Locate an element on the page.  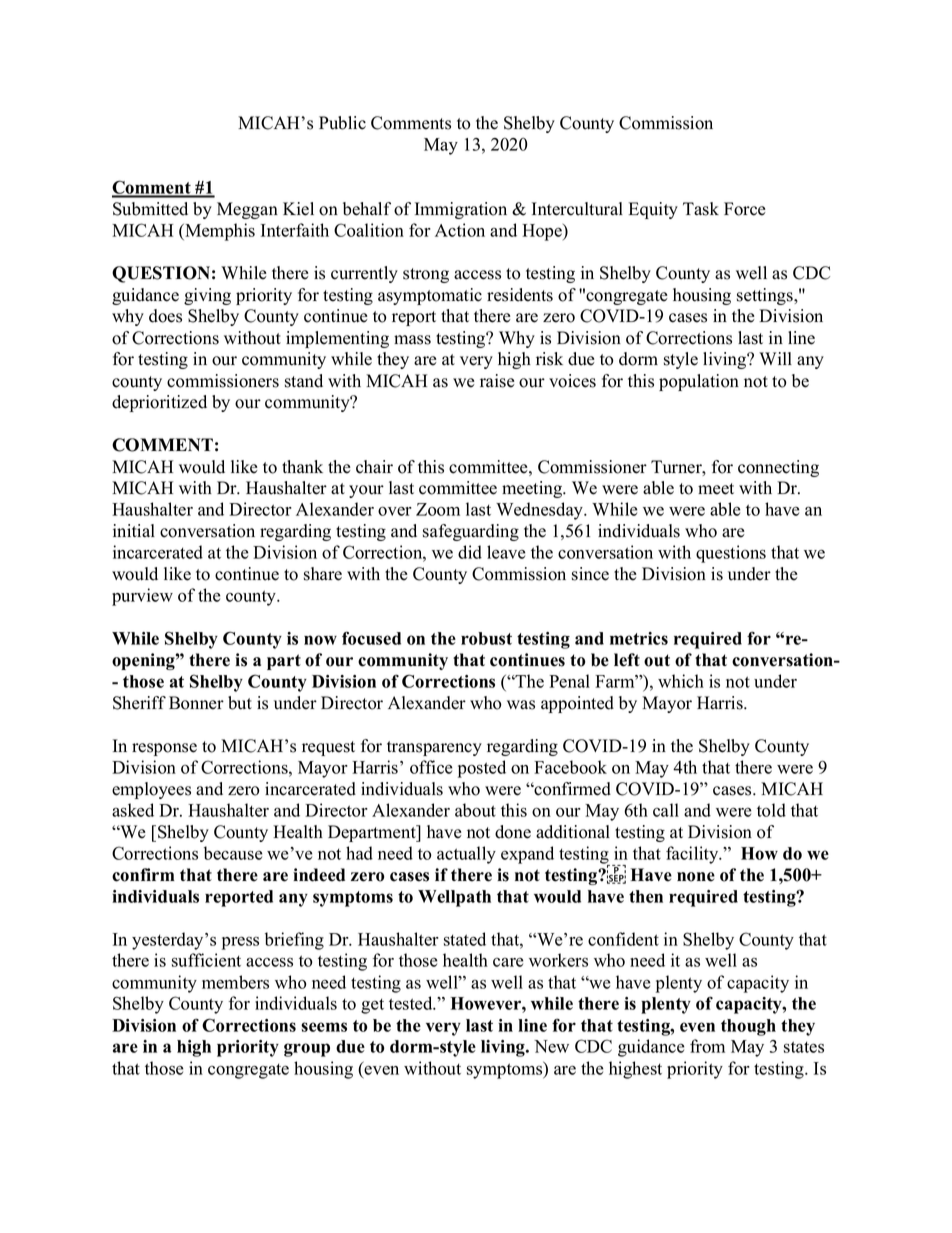
Submitted is located at coordinates (150, 209).
